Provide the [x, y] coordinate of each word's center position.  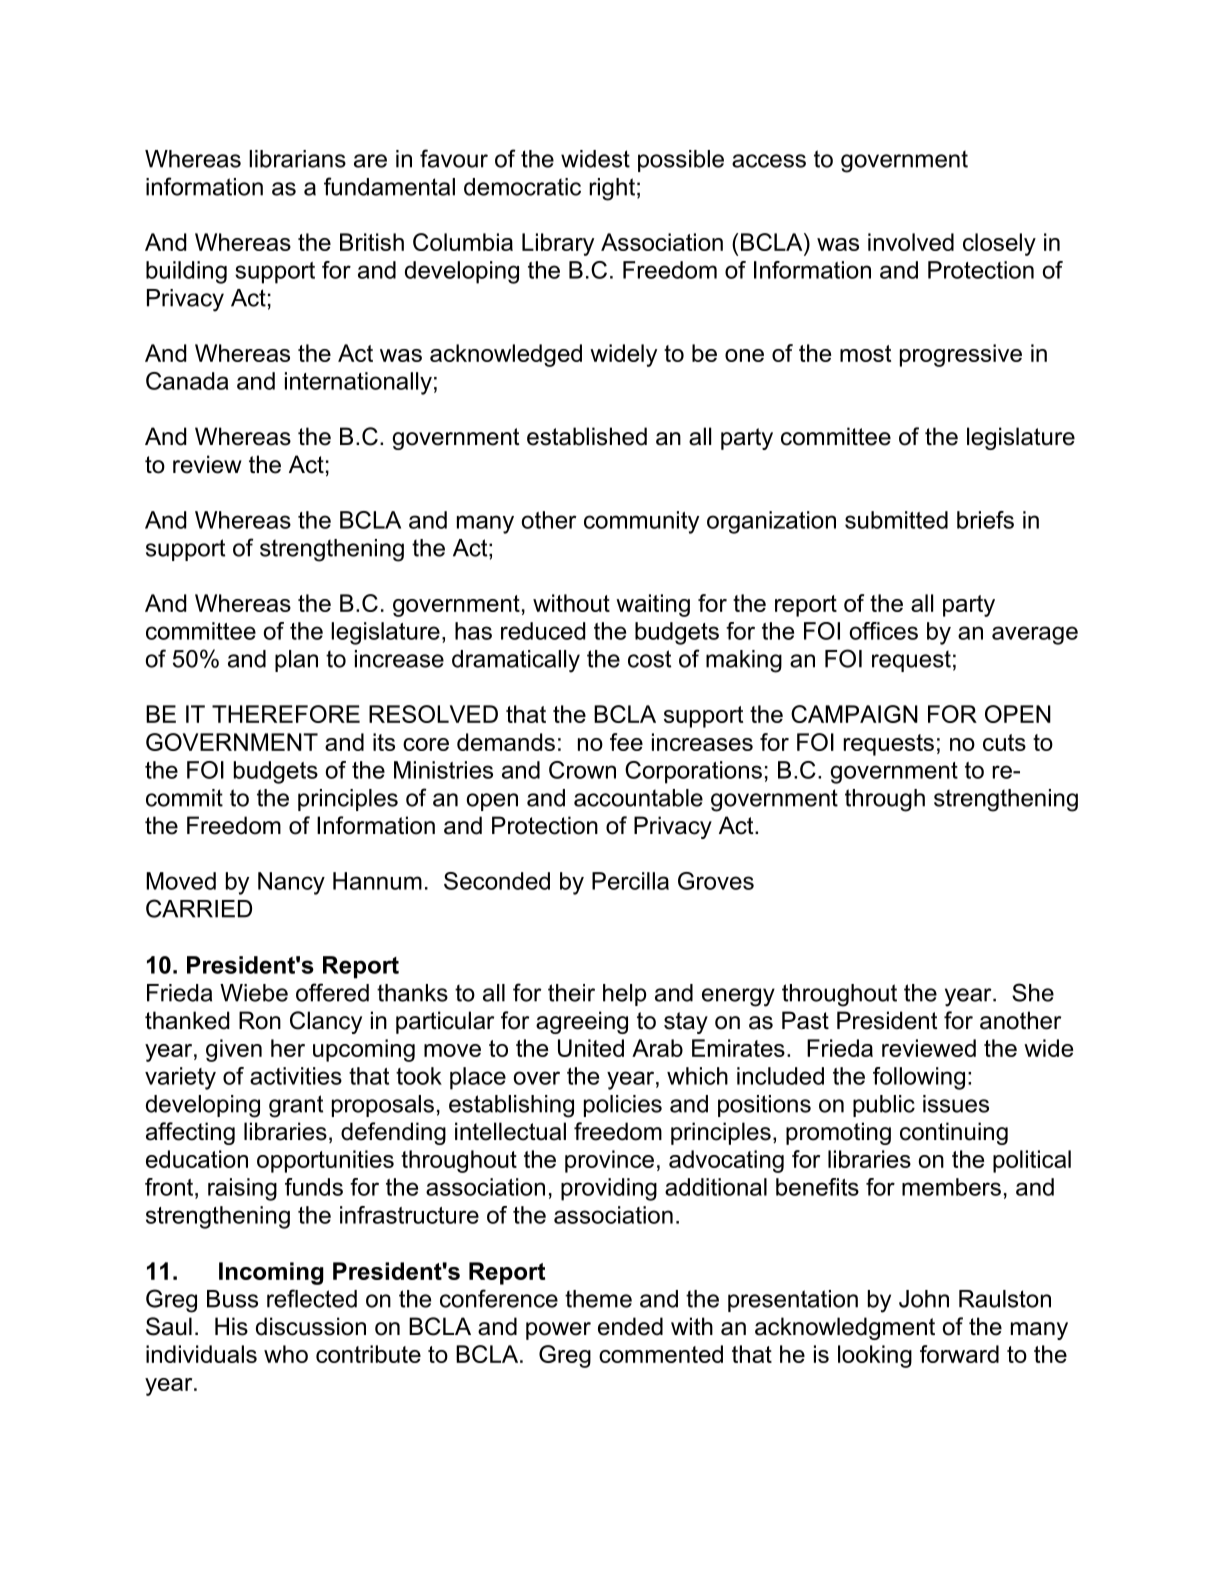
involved [911, 242]
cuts [1004, 742]
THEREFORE [286, 714]
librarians [297, 159]
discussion [311, 1326]
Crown [582, 770]
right [612, 189]
